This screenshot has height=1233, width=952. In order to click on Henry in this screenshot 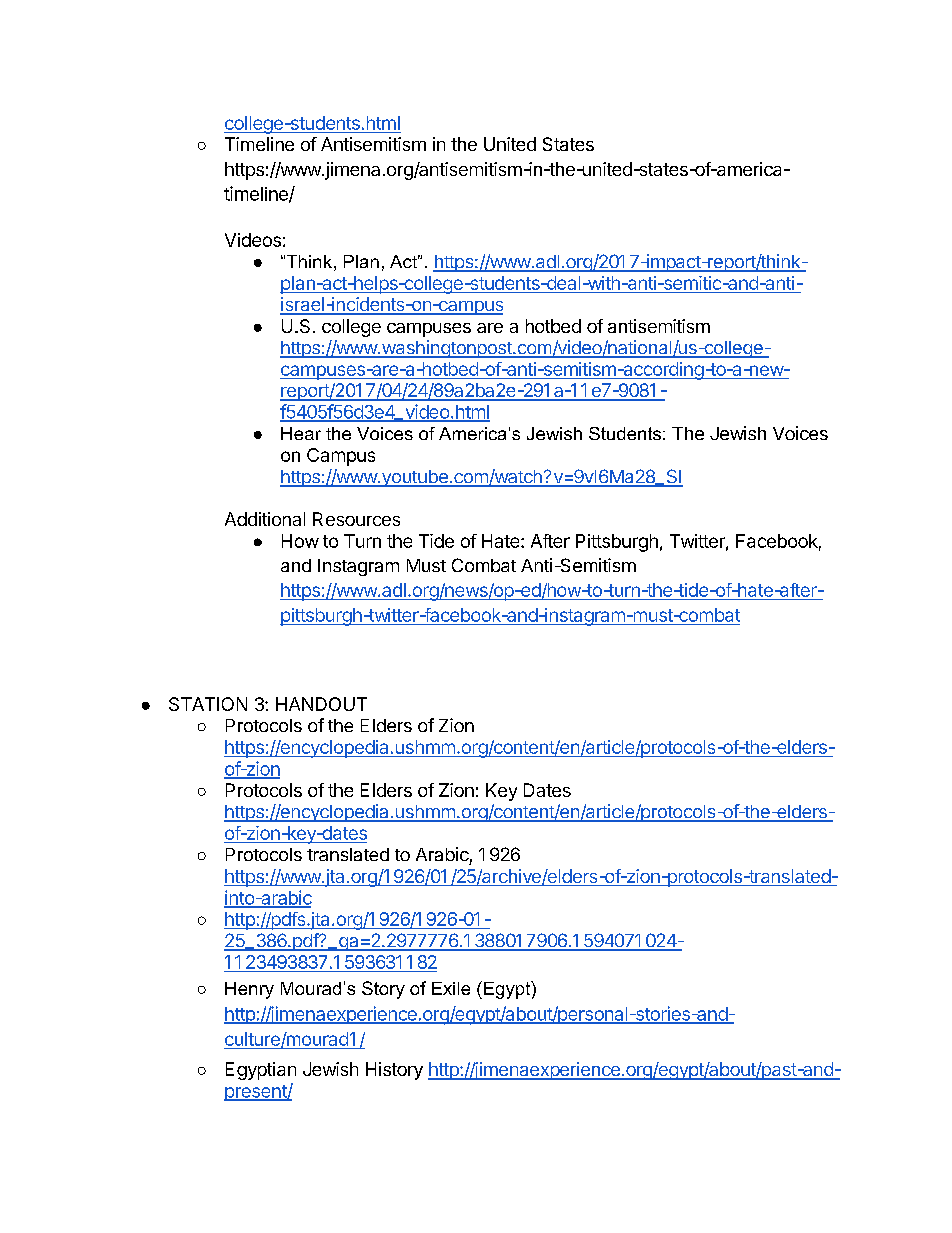, I will do `click(249, 990)`.
